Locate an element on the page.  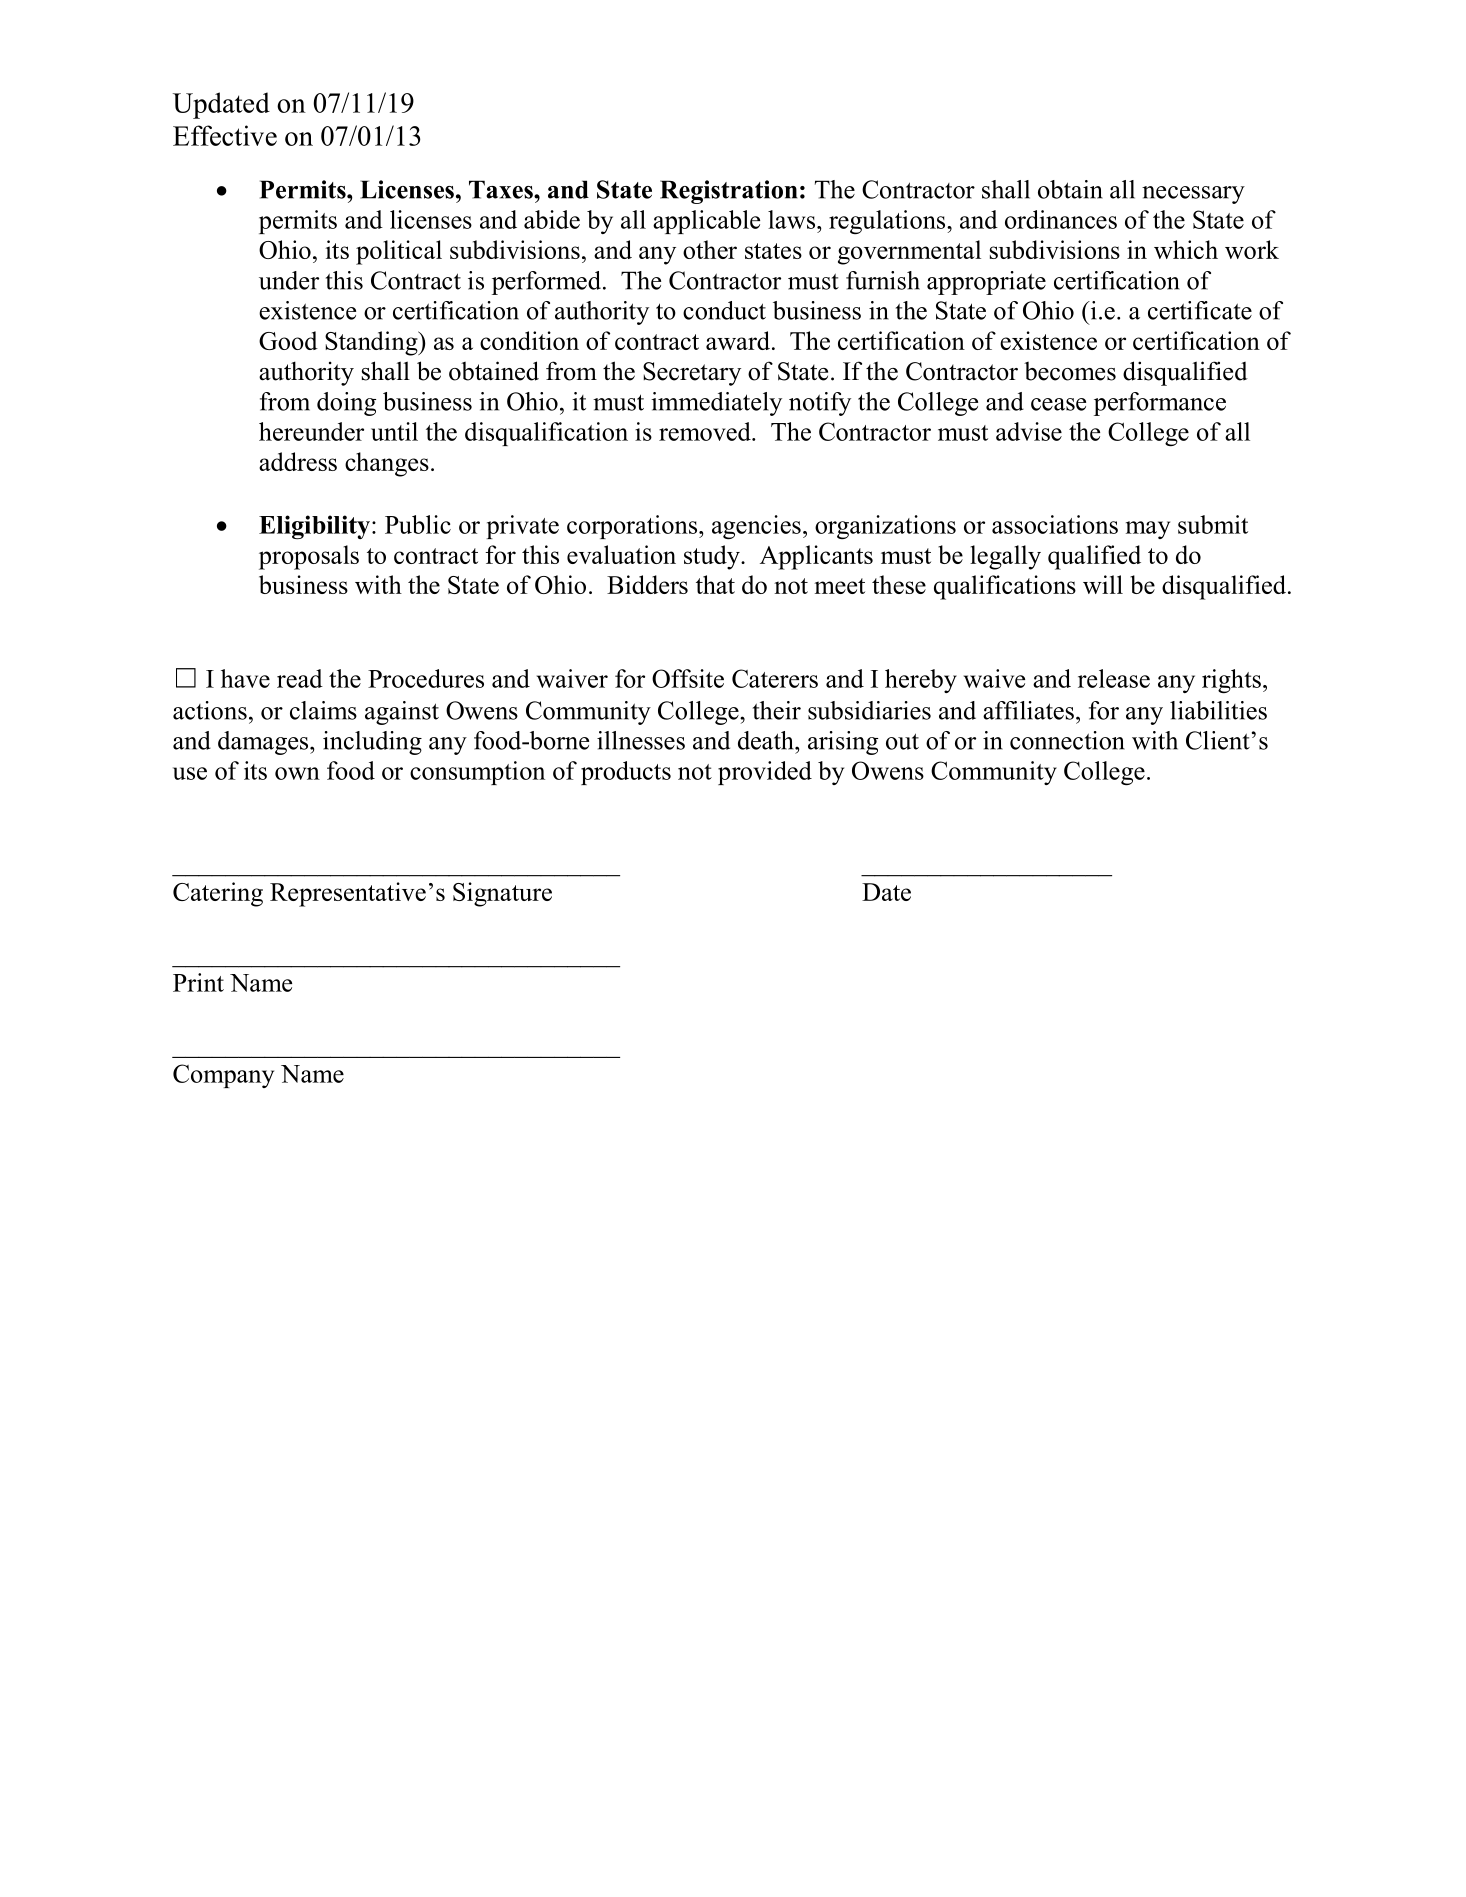
that is located at coordinates (715, 584).
